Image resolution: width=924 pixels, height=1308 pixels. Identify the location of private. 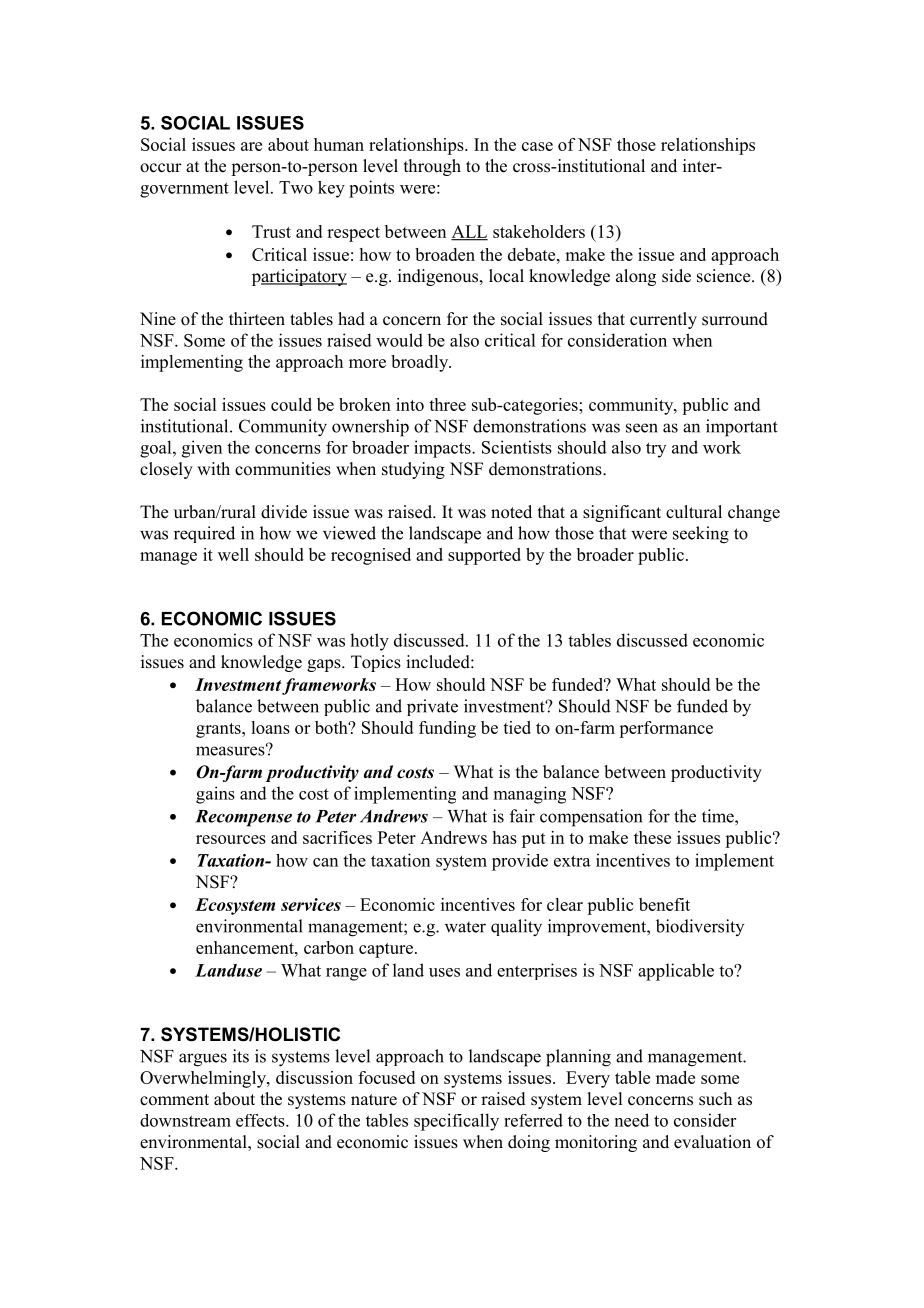
(432, 707).
